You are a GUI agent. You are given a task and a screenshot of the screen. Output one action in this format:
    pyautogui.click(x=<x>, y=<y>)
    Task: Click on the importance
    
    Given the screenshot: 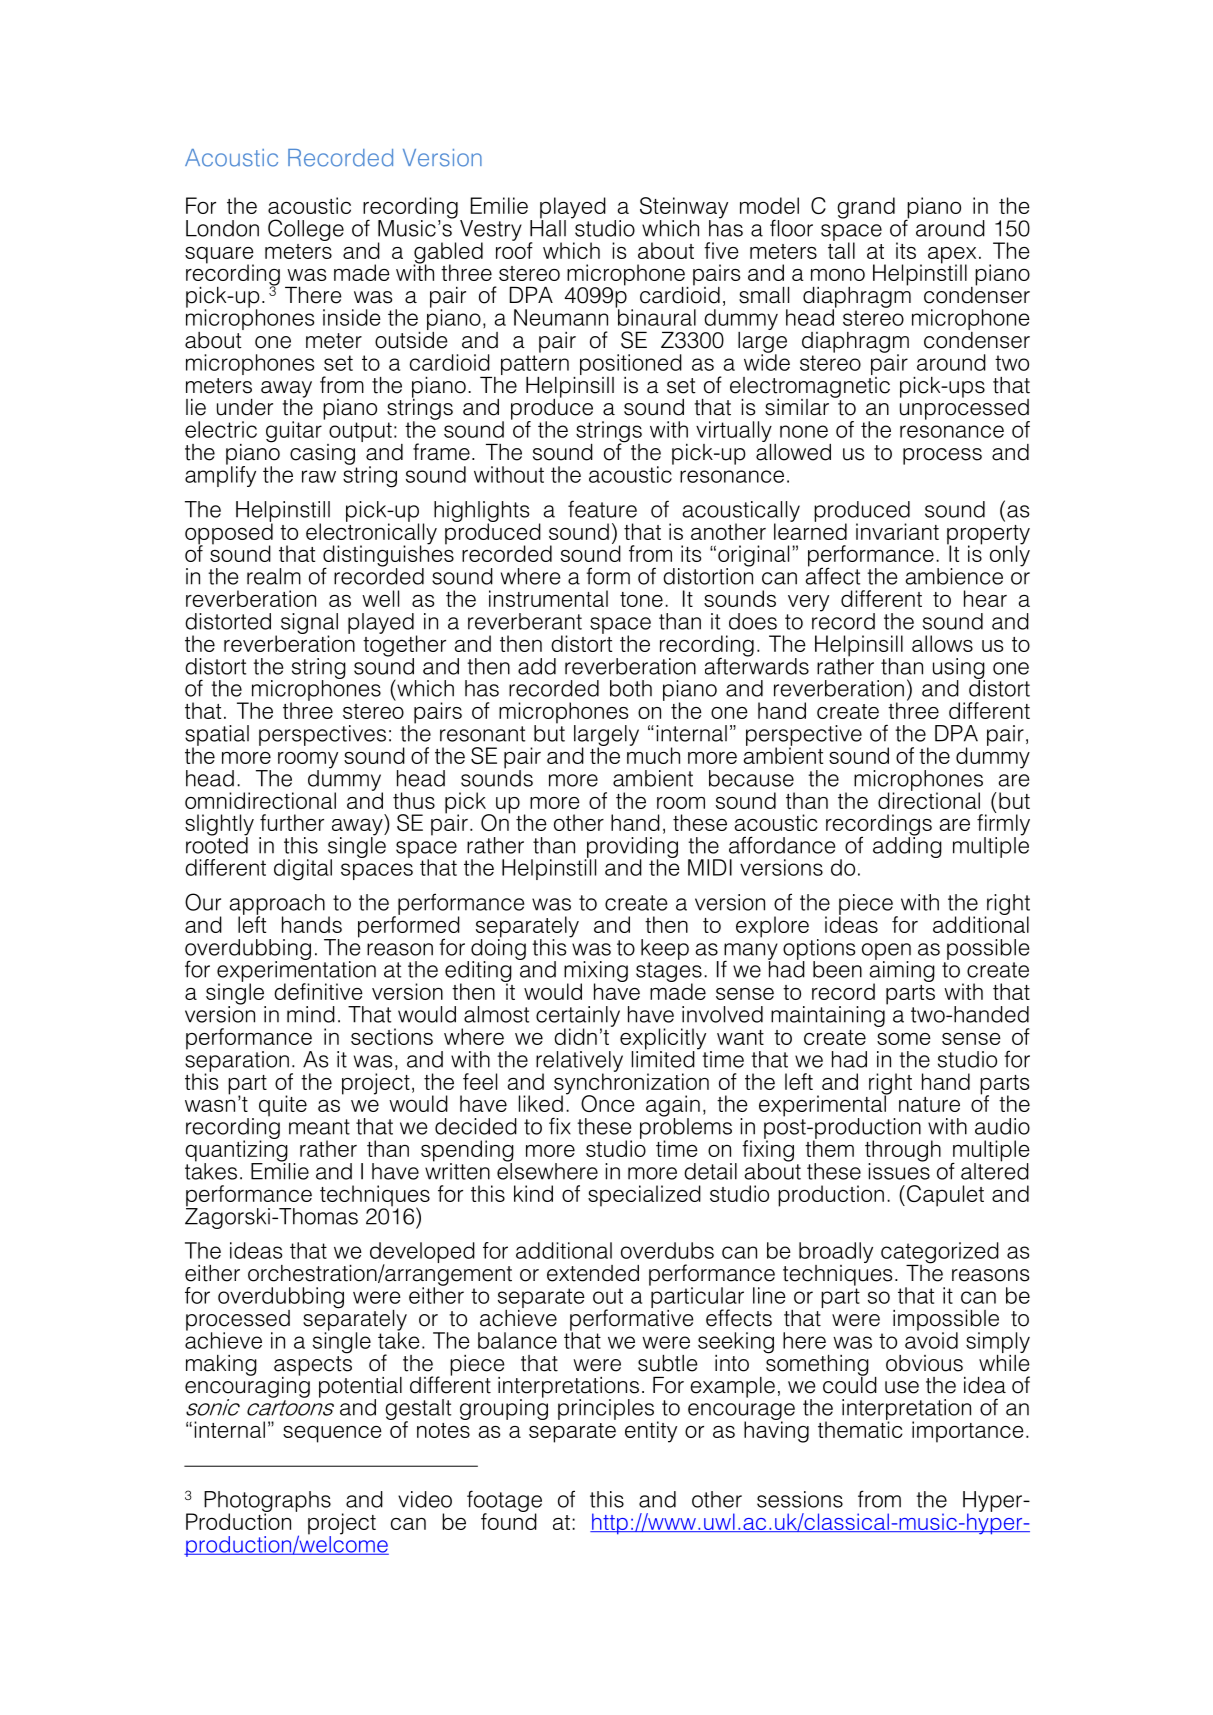 What is the action you would take?
    pyautogui.click(x=968, y=1432)
